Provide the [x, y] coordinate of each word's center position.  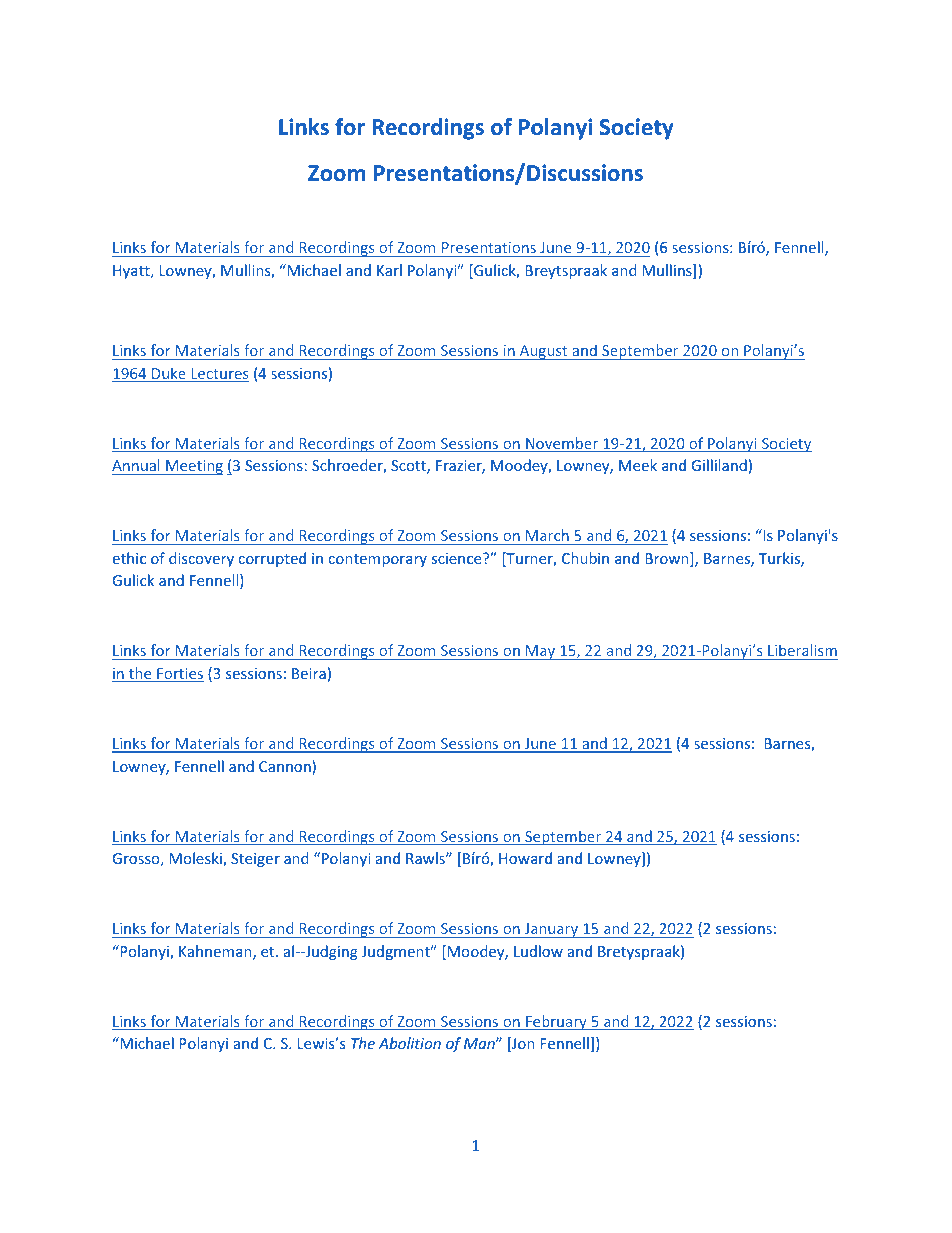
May [541, 652]
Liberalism [802, 650]
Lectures [219, 375]
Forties [179, 675]
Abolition [409, 1043]
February [556, 1022]
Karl [389, 270]
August [543, 352]
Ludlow [538, 951]
